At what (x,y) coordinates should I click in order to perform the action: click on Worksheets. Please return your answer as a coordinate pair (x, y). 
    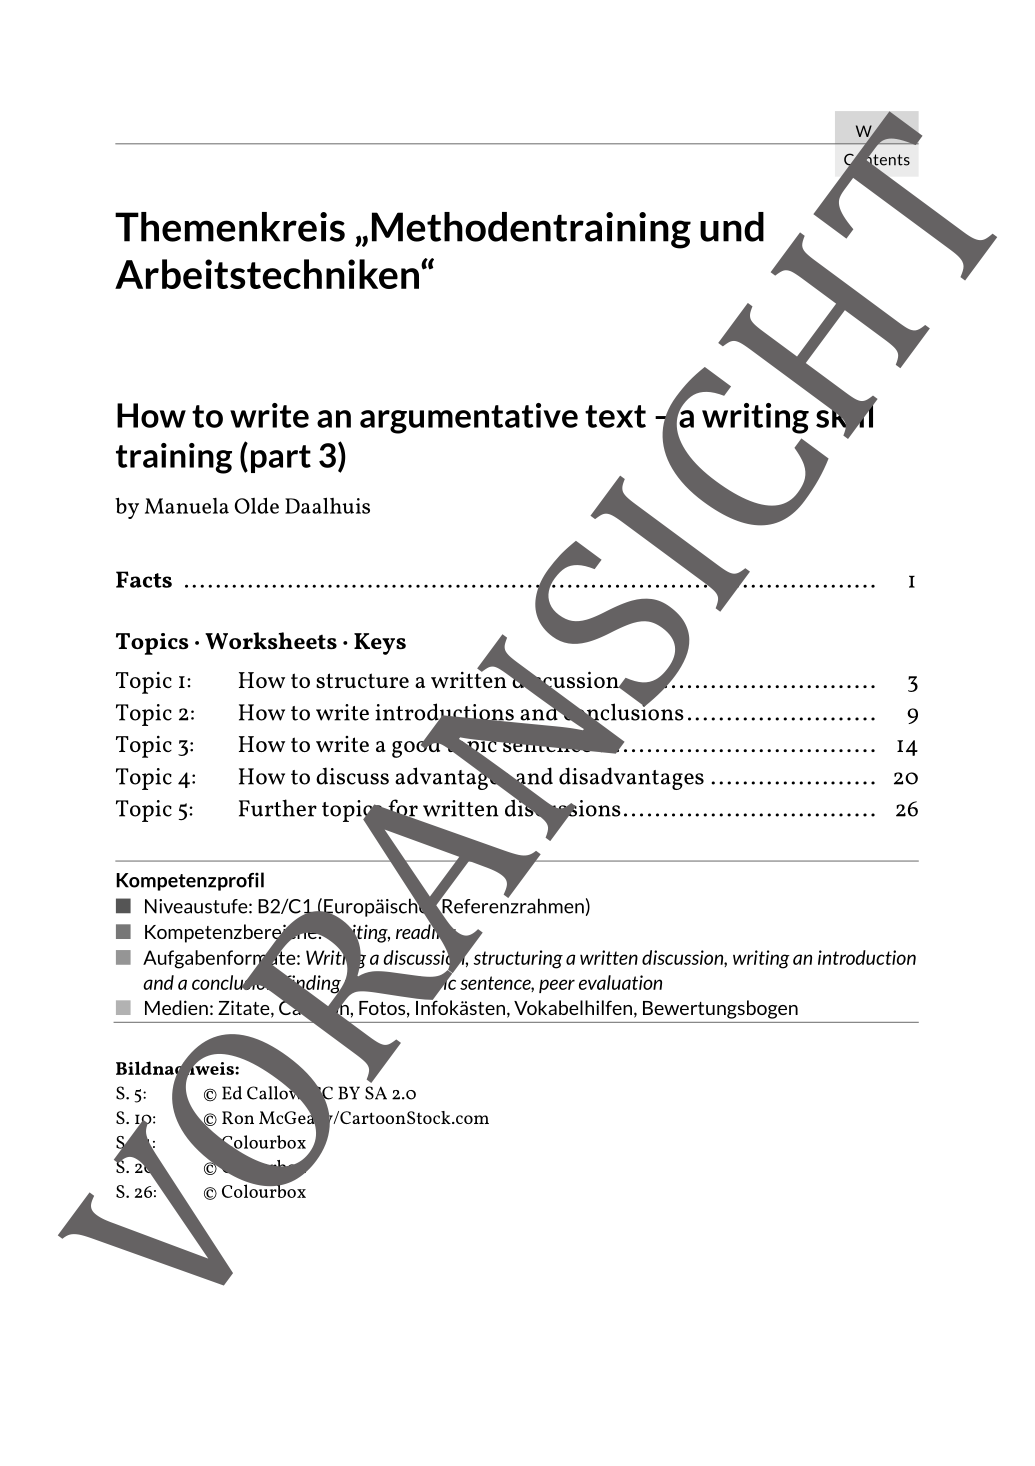
    Looking at the image, I should click on (271, 640).
